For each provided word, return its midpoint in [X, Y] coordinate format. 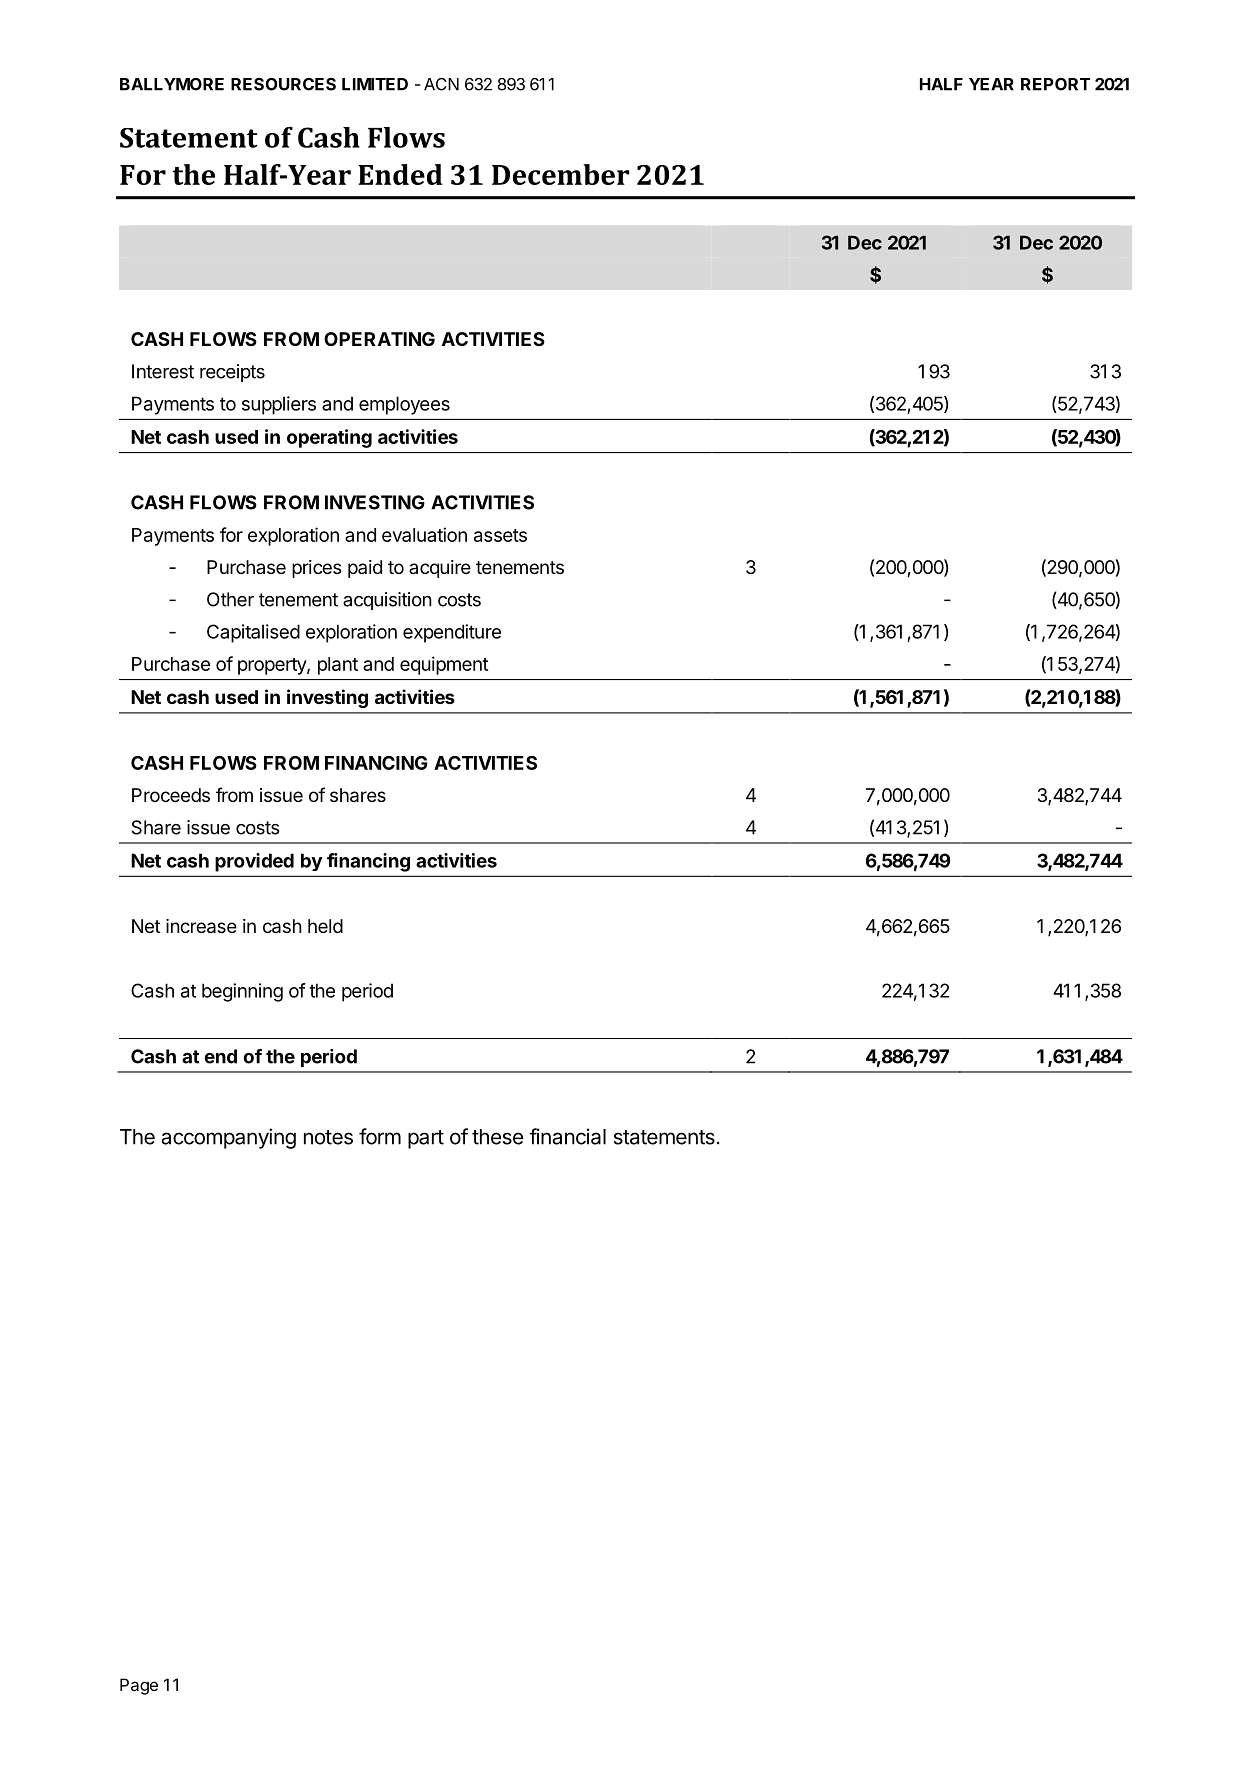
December [561, 174]
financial [567, 1136]
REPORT [1055, 84]
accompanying [228, 1138]
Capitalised [253, 633]
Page [139, 1686]
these [497, 1137]
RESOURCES [283, 84]
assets [500, 535]
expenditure [452, 633]
